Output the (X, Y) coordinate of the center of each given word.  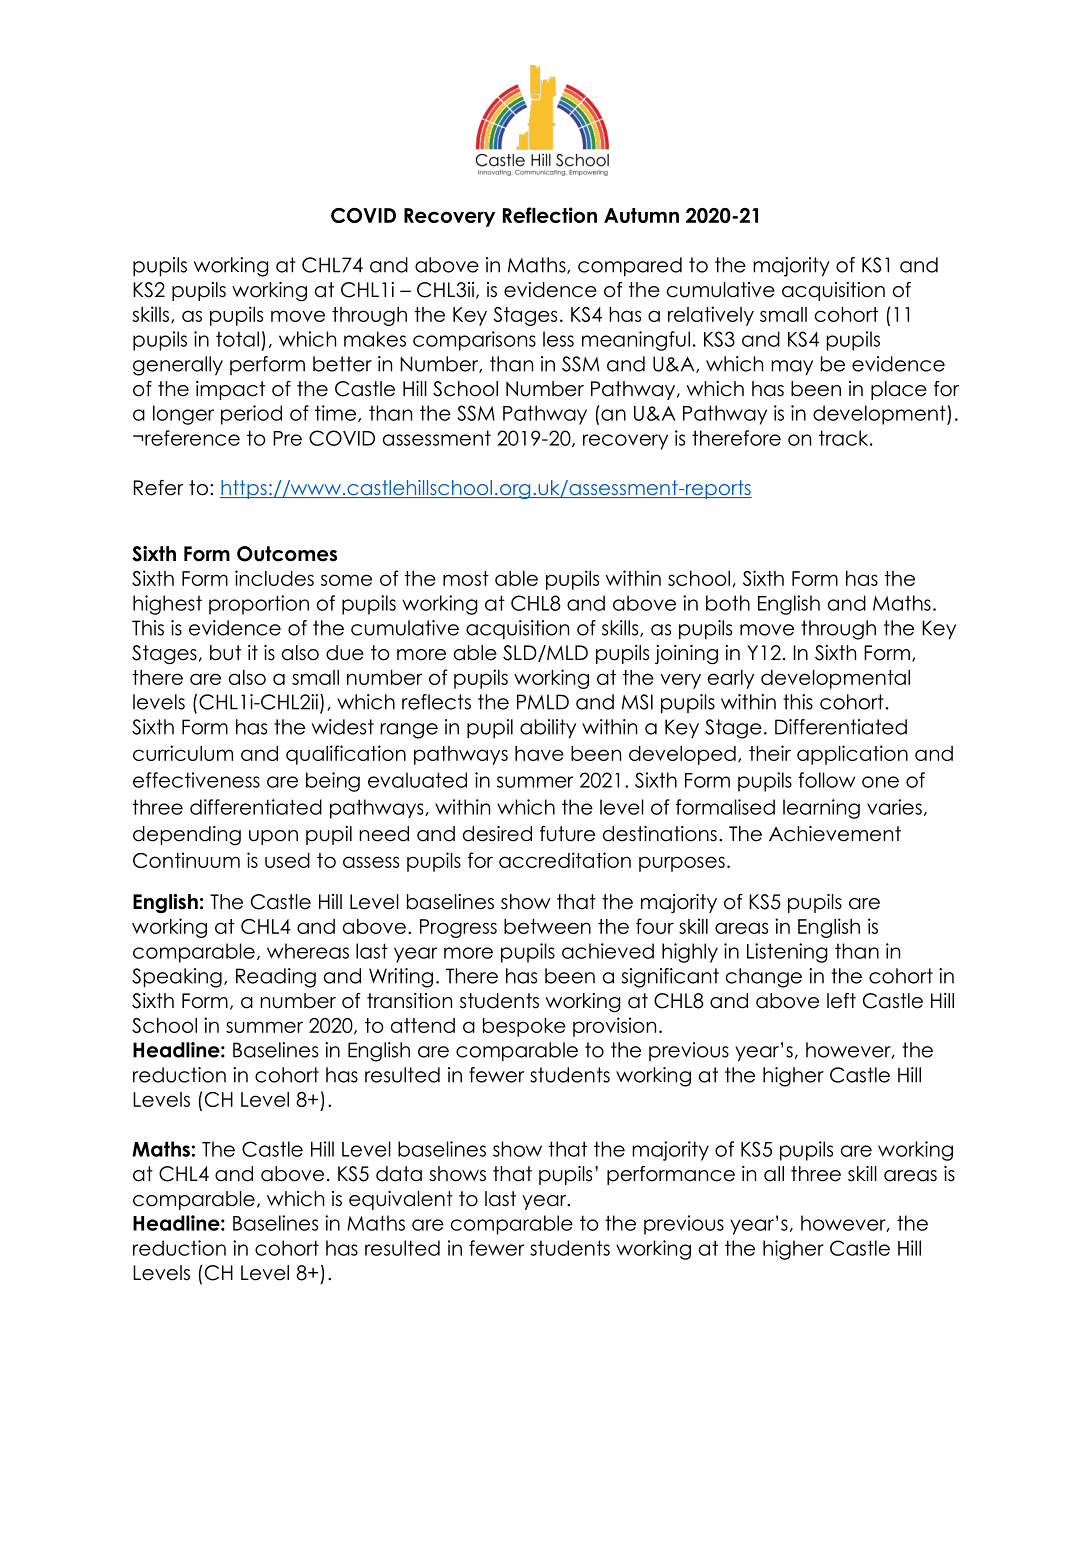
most (466, 578)
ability (548, 728)
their (770, 753)
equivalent (401, 1200)
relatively (711, 316)
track (845, 438)
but (225, 653)
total (237, 339)
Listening (787, 953)
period (251, 415)
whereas (308, 951)
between (547, 926)
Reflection (550, 215)
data (399, 1174)
